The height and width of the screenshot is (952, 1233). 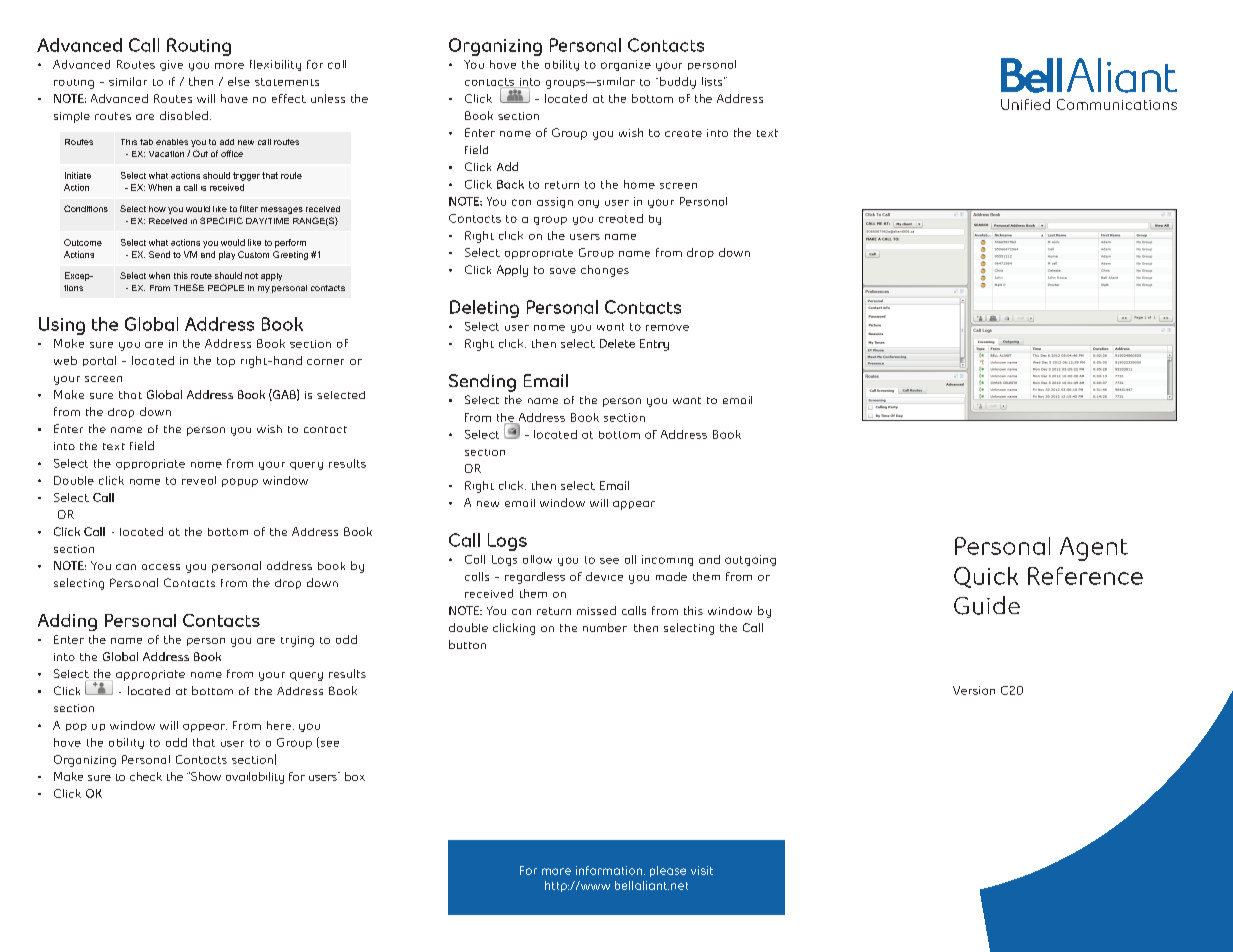 I want to click on organize, so click(x=626, y=65).
